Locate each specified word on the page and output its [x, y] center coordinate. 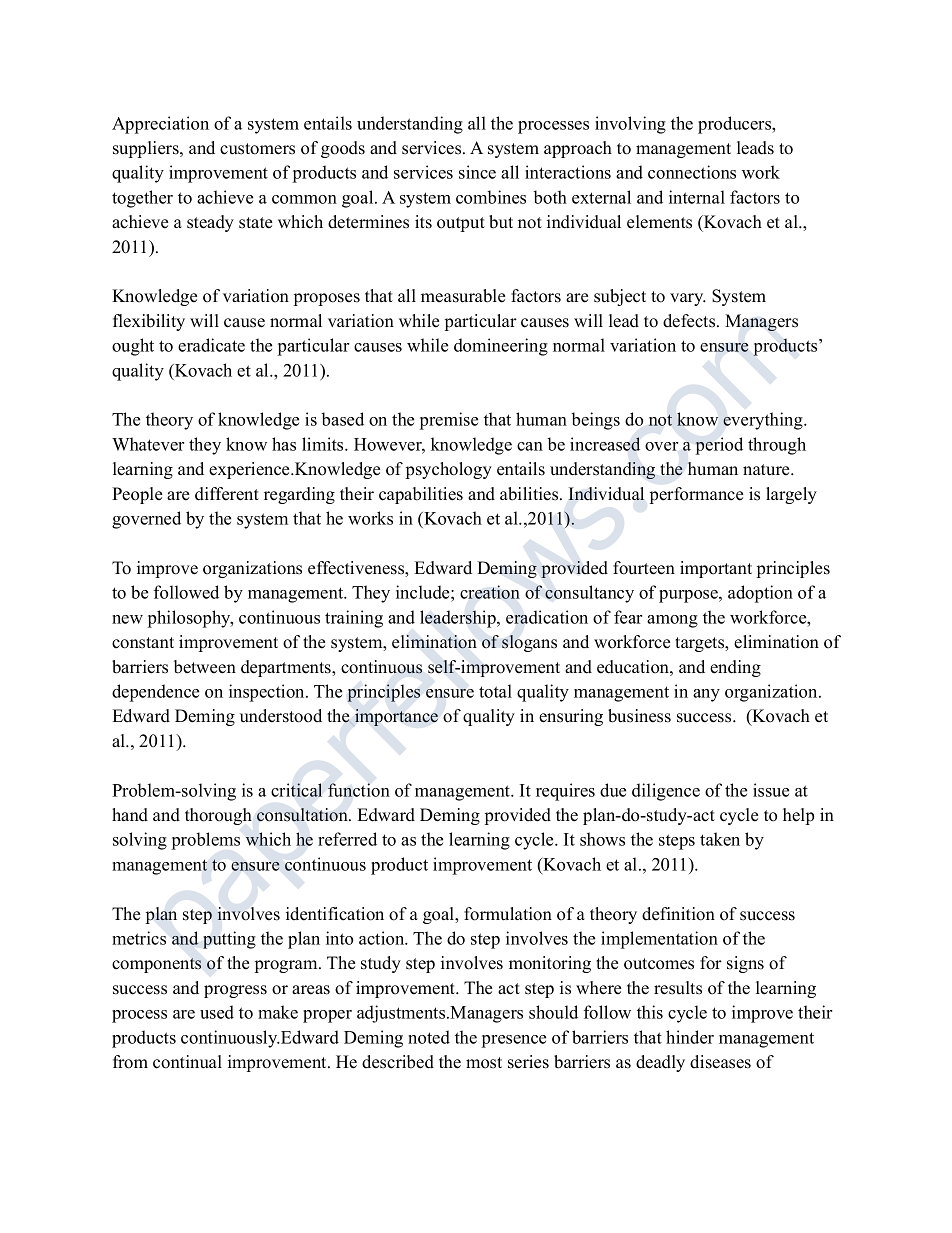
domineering [501, 347]
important [716, 569]
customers [257, 149]
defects [689, 321]
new [127, 619]
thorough [218, 816]
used [217, 1012]
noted [429, 1037]
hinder [690, 1037]
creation [490, 592]
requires [565, 792]
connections [692, 172]
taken [720, 839]
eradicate [211, 345]
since [477, 172]
